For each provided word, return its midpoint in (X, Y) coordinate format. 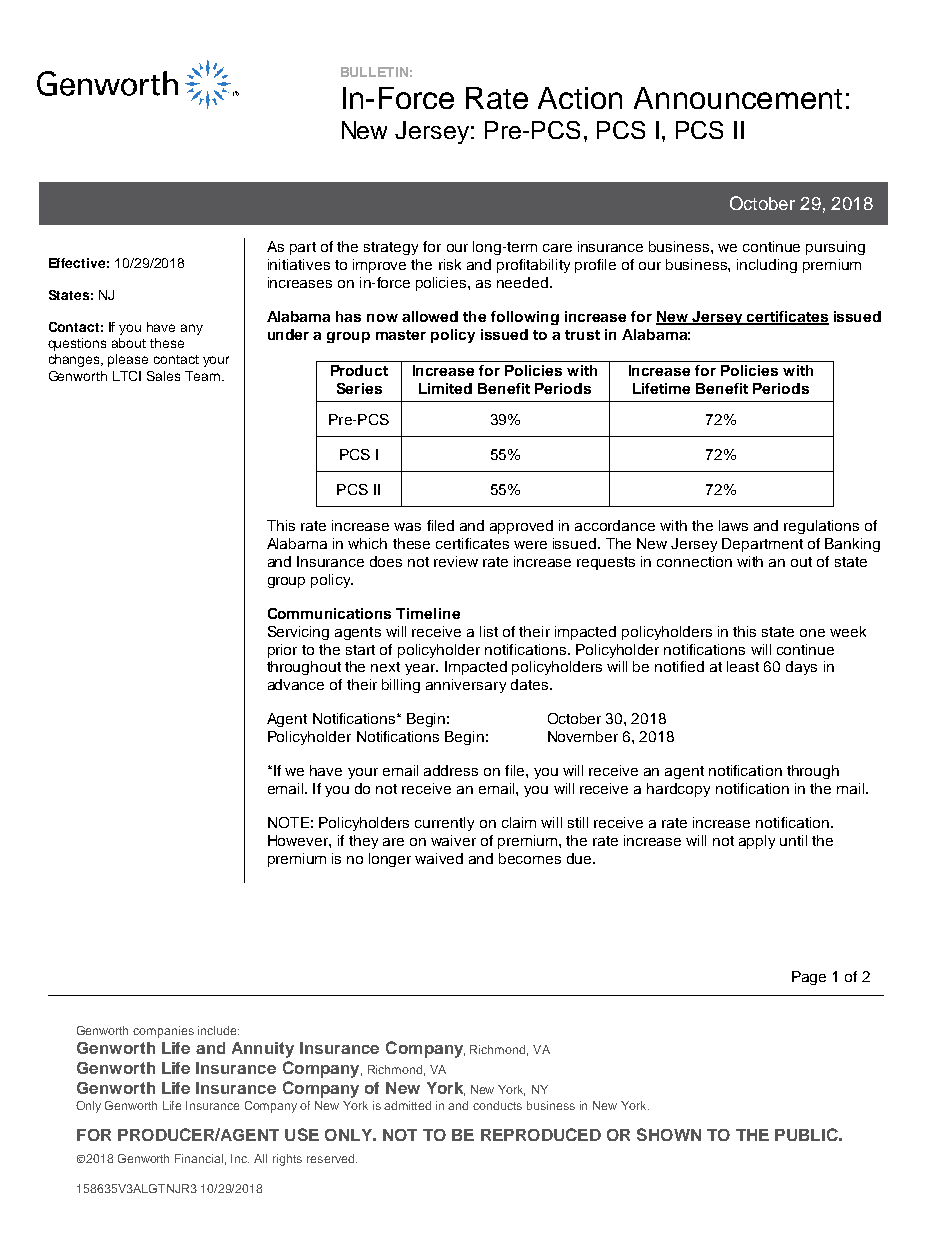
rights (287, 1160)
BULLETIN (374, 72)
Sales (163, 376)
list (489, 631)
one (812, 633)
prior (282, 651)
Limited (445, 388)
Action (580, 98)
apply (757, 842)
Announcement (738, 98)
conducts (497, 1105)
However (299, 840)
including (767, 266)
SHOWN (669, 1134)
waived (439, 858)
